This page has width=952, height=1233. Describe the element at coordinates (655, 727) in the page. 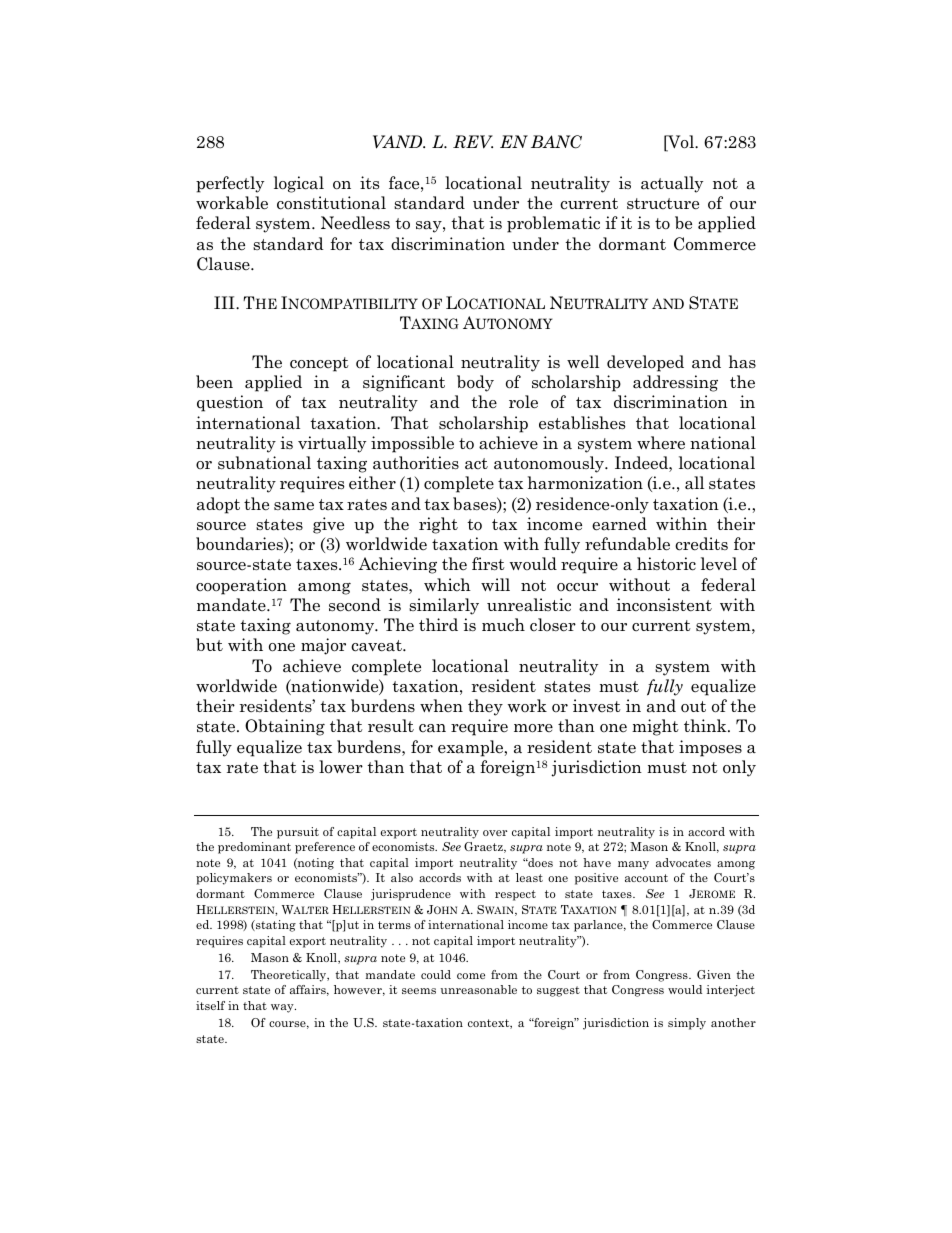

I see `might` at that location.
